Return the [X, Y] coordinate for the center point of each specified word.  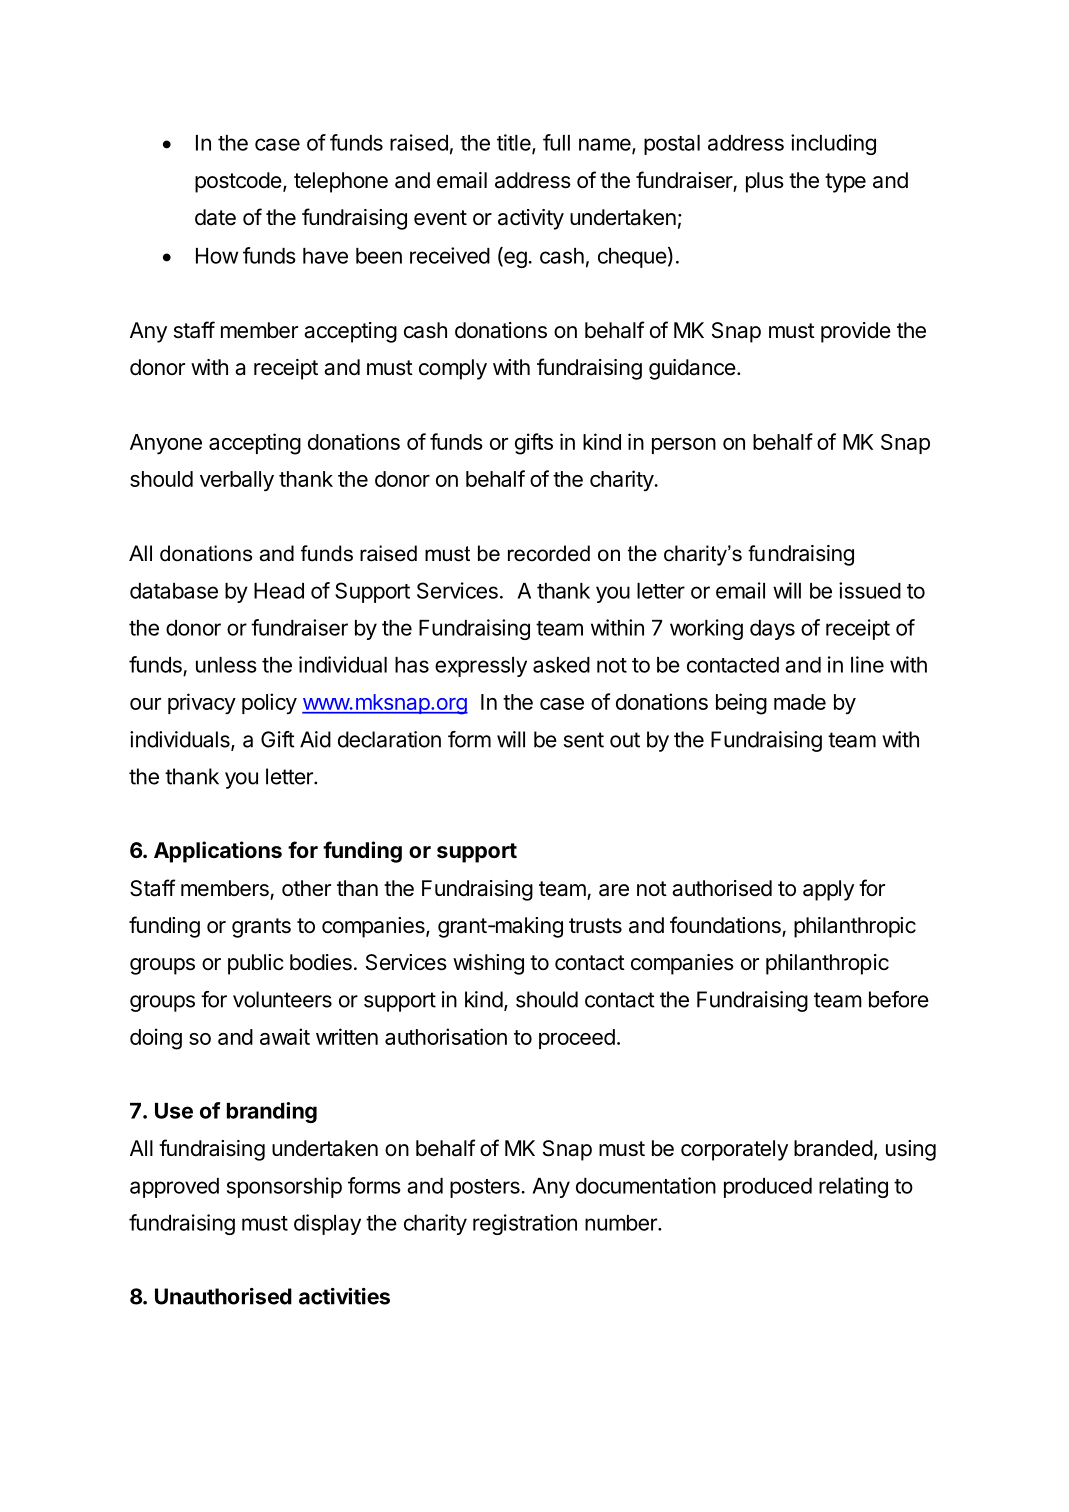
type [845, 183]
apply [828, 890]
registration [525, 1224]
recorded [549, 553]
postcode [238, 182]
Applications [218, 852]
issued [870, 590]
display [327, 1224]
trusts [595, 926]
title [515, 143]
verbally [237, 481]
